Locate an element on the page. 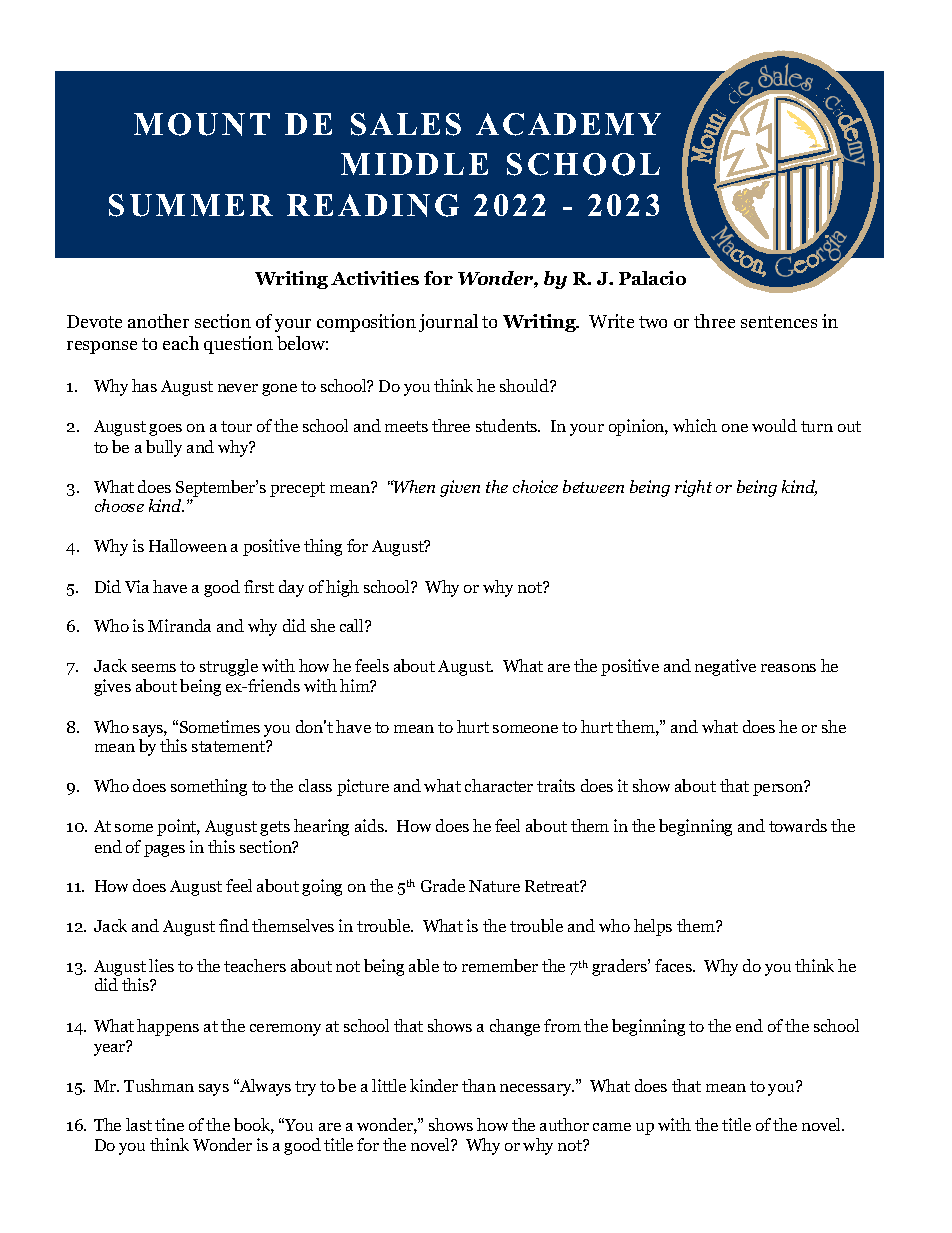 Image resolution: width=952 pixels, height=1233 pixels. came is located at coordinates (612, 1127).
